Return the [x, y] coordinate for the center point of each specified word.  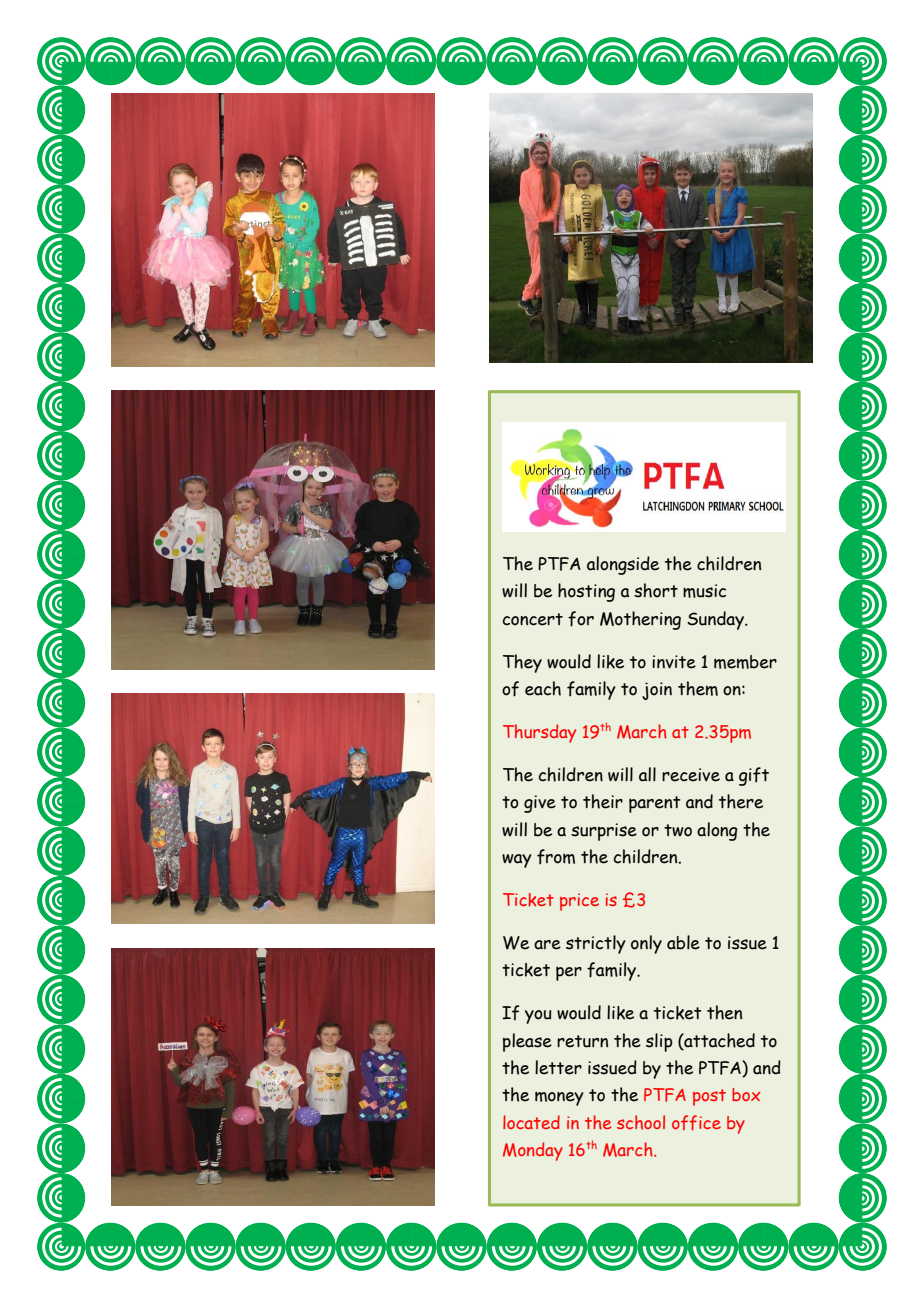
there [741, 801]
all [647, 774]
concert [532, 619]
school [641, 1122]
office [696, 1122]
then [724, 1012]
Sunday [716, 620]
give [540, 804]
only [646, 944]
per [569, 973]
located [531, 1122]
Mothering [640, 620]
